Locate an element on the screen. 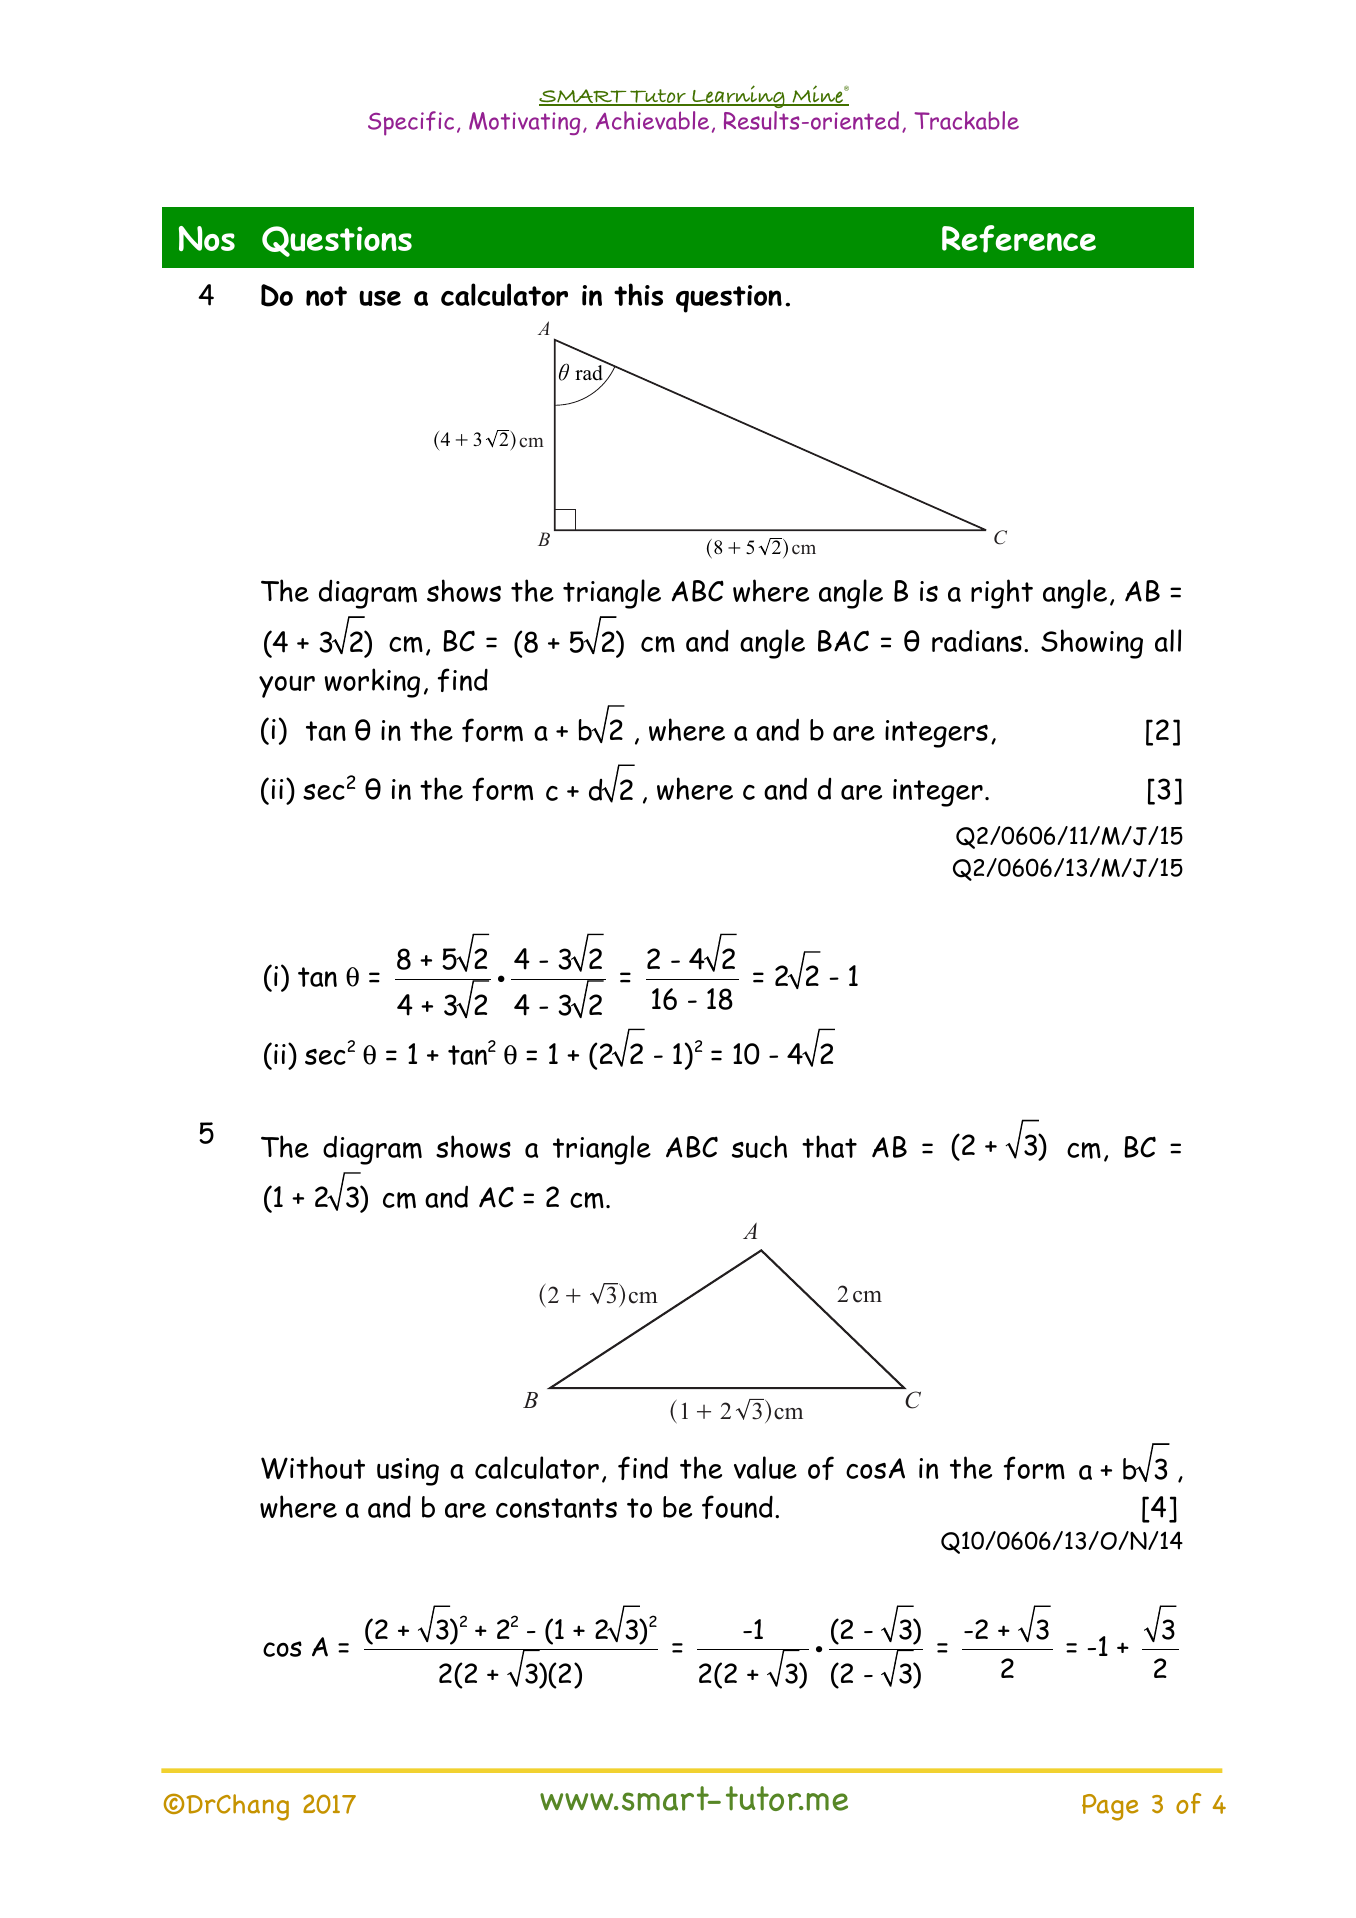  Learning is located at coordinates (738, 96).
